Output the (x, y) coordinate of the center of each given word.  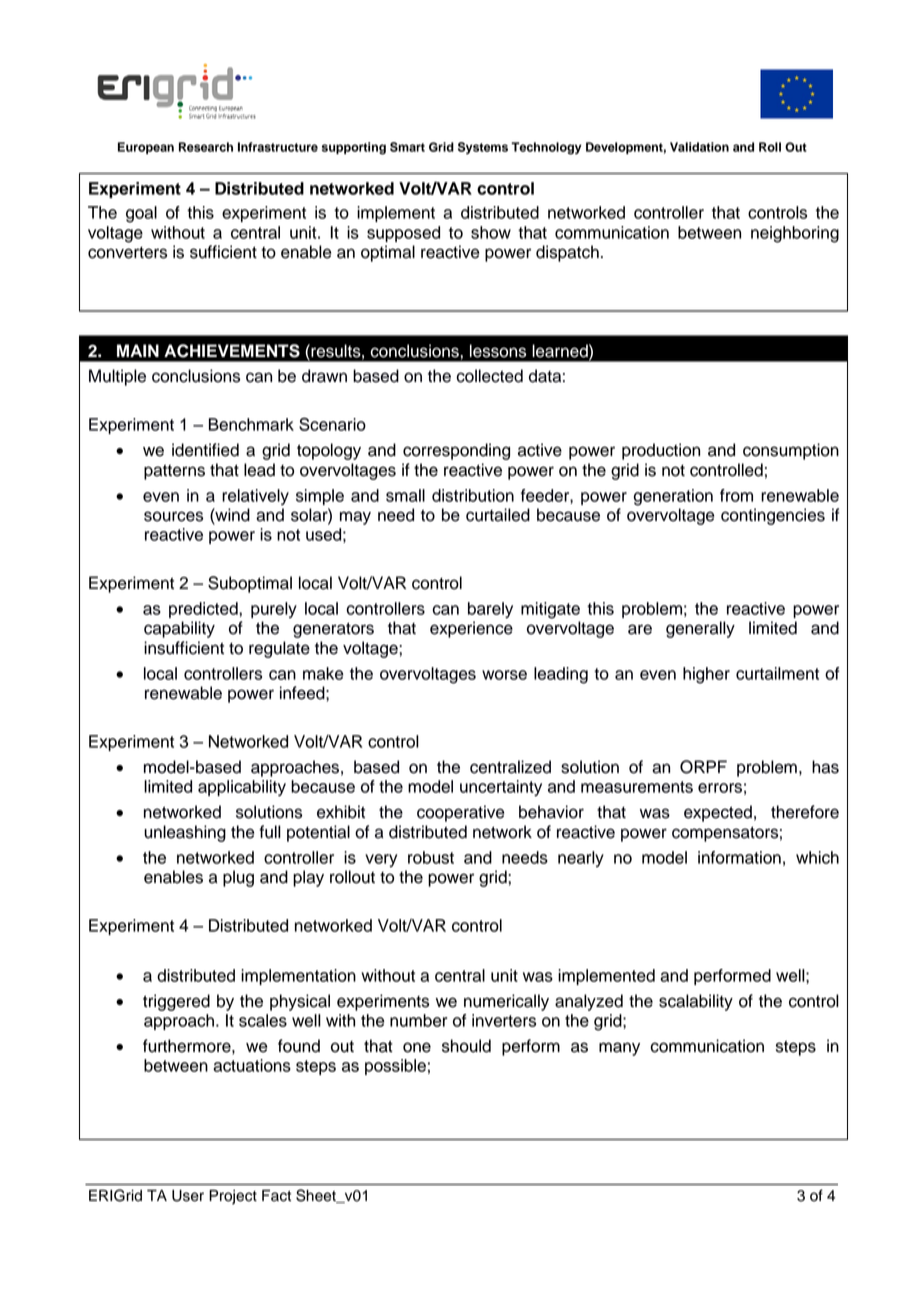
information (739, 857)
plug (238, 878)
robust (431, 857)
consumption (791, 451)
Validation (699, 147)
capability (179, 629)
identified (205, 450)
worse (504, 675)
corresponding (456, 451)
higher (706, 675)
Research (206, 147)
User (188, 1196)
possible (395, 1067)
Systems (483, 148)
